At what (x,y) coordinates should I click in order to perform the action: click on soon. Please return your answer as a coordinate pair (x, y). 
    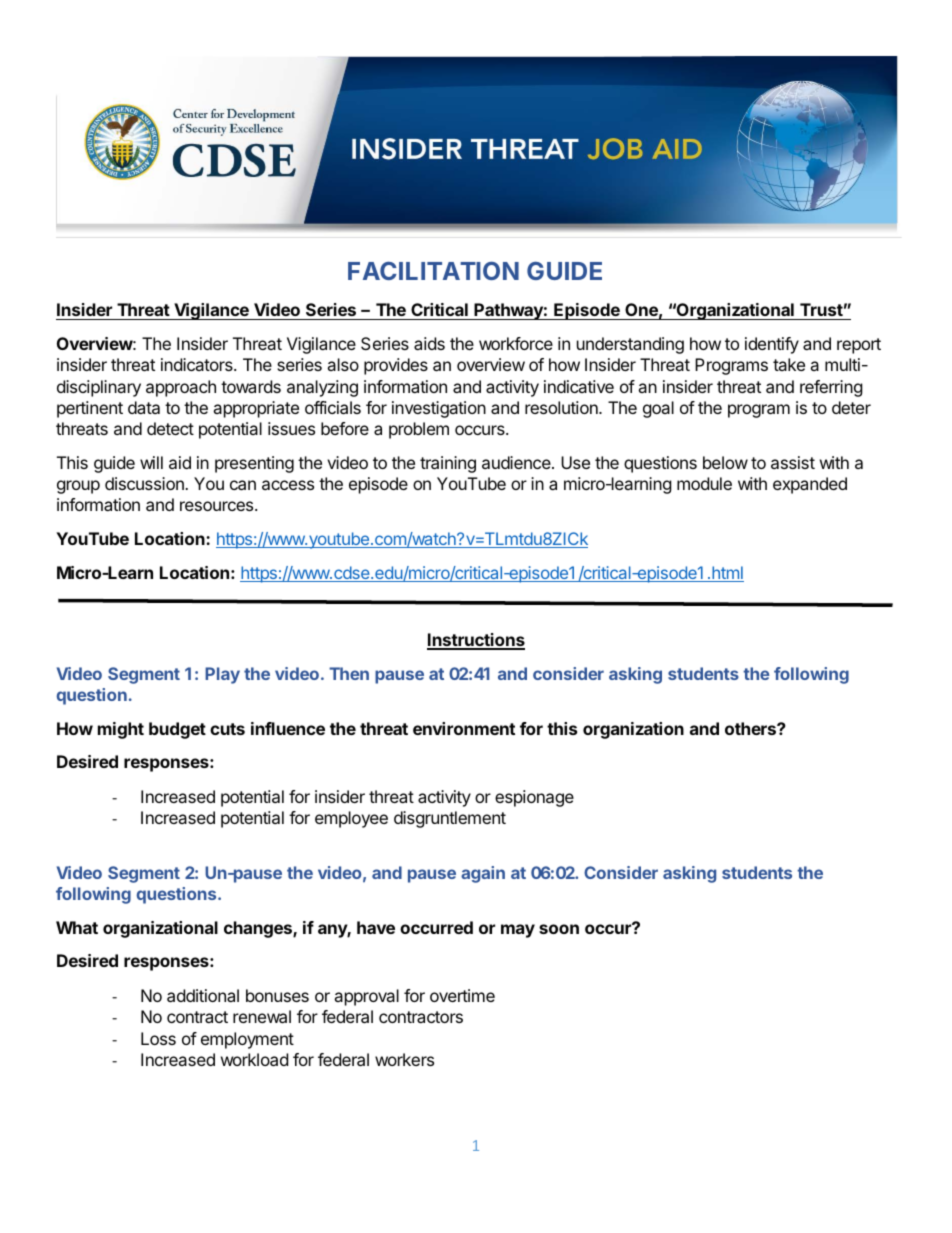
    Looking at the image, I should click on (559, 929).
